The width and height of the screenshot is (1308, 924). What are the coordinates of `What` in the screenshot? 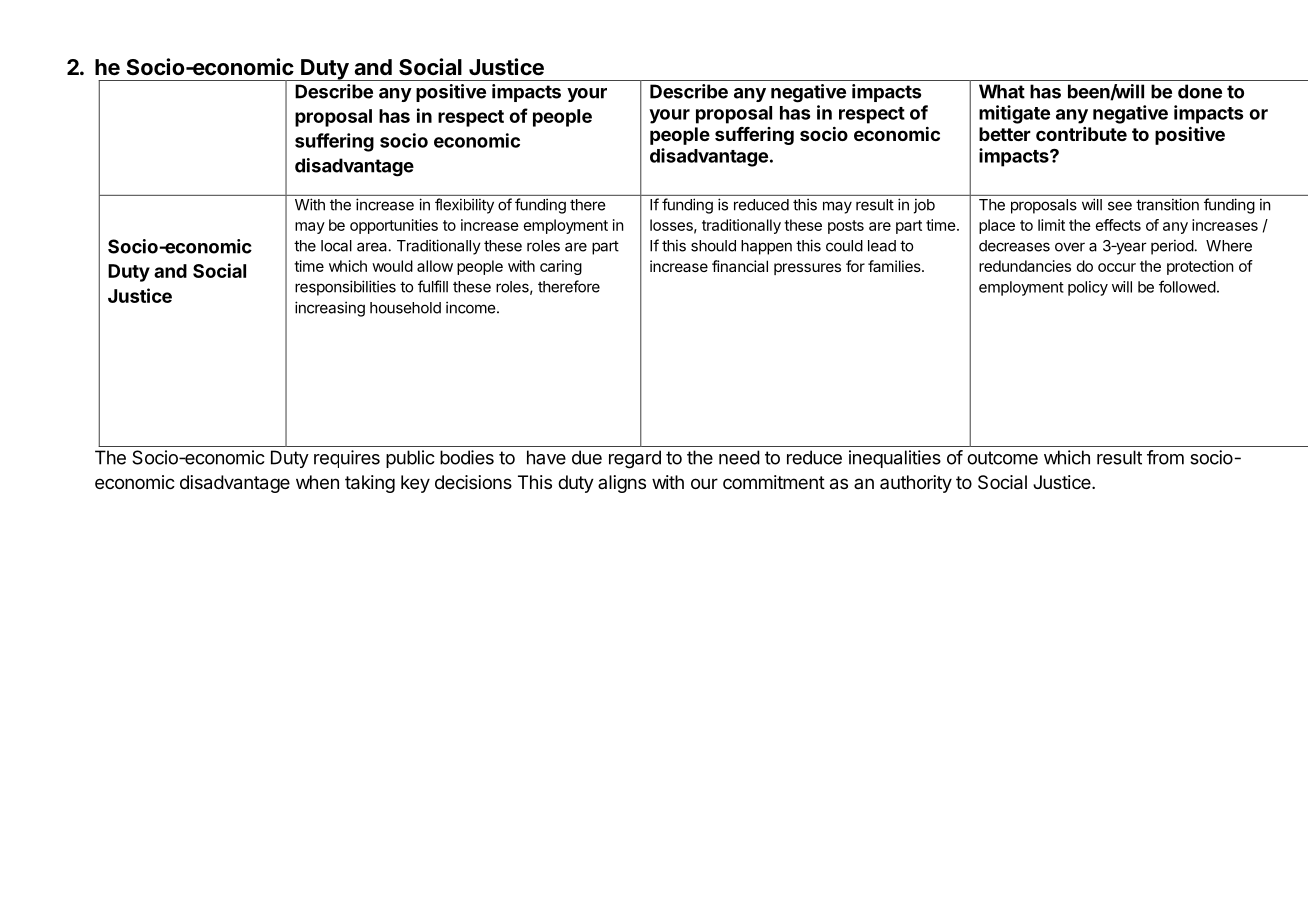 It's located at (1002, 91).
